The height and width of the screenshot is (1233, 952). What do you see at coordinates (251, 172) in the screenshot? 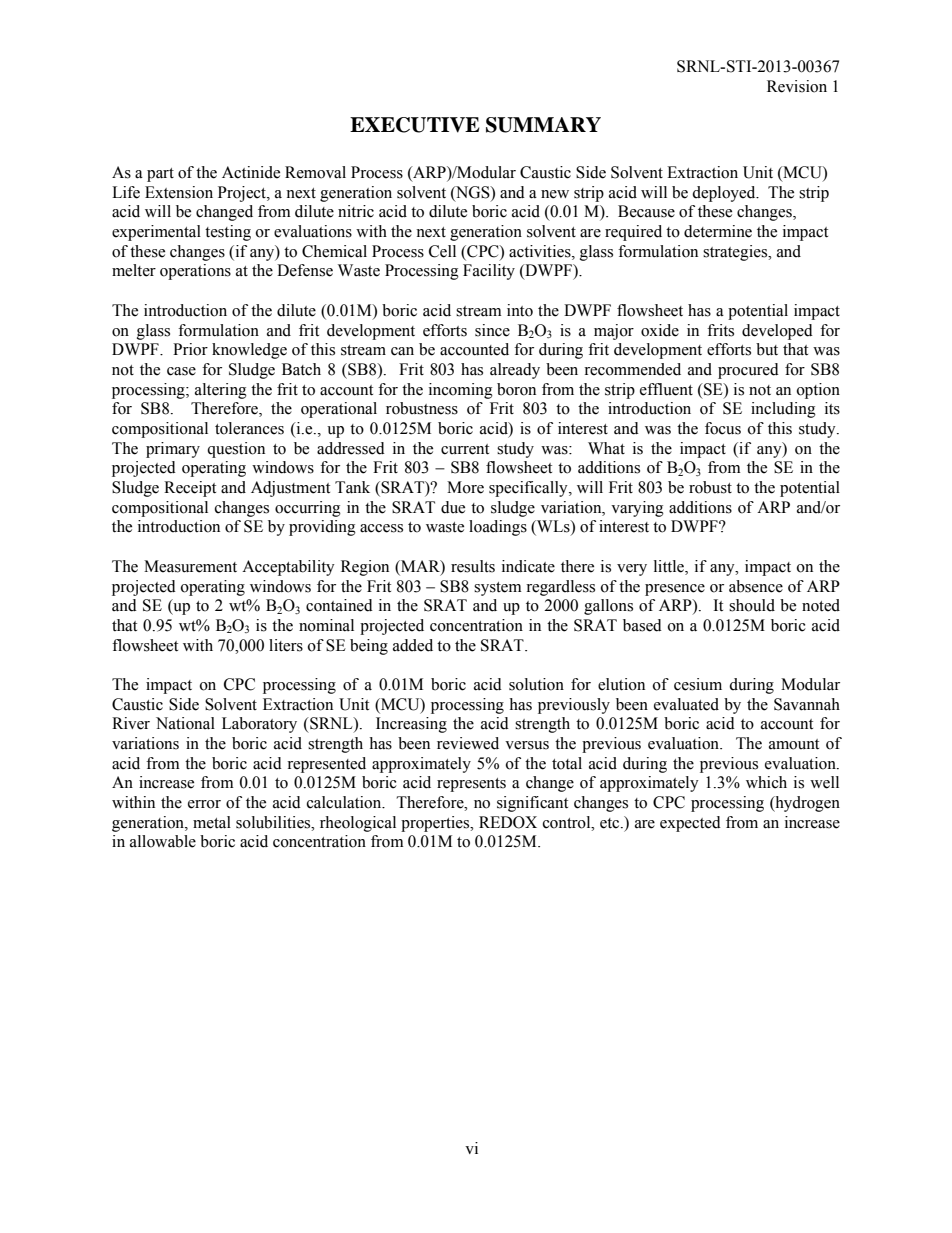
I see `Actinide` at bounding box center [251, 172].
